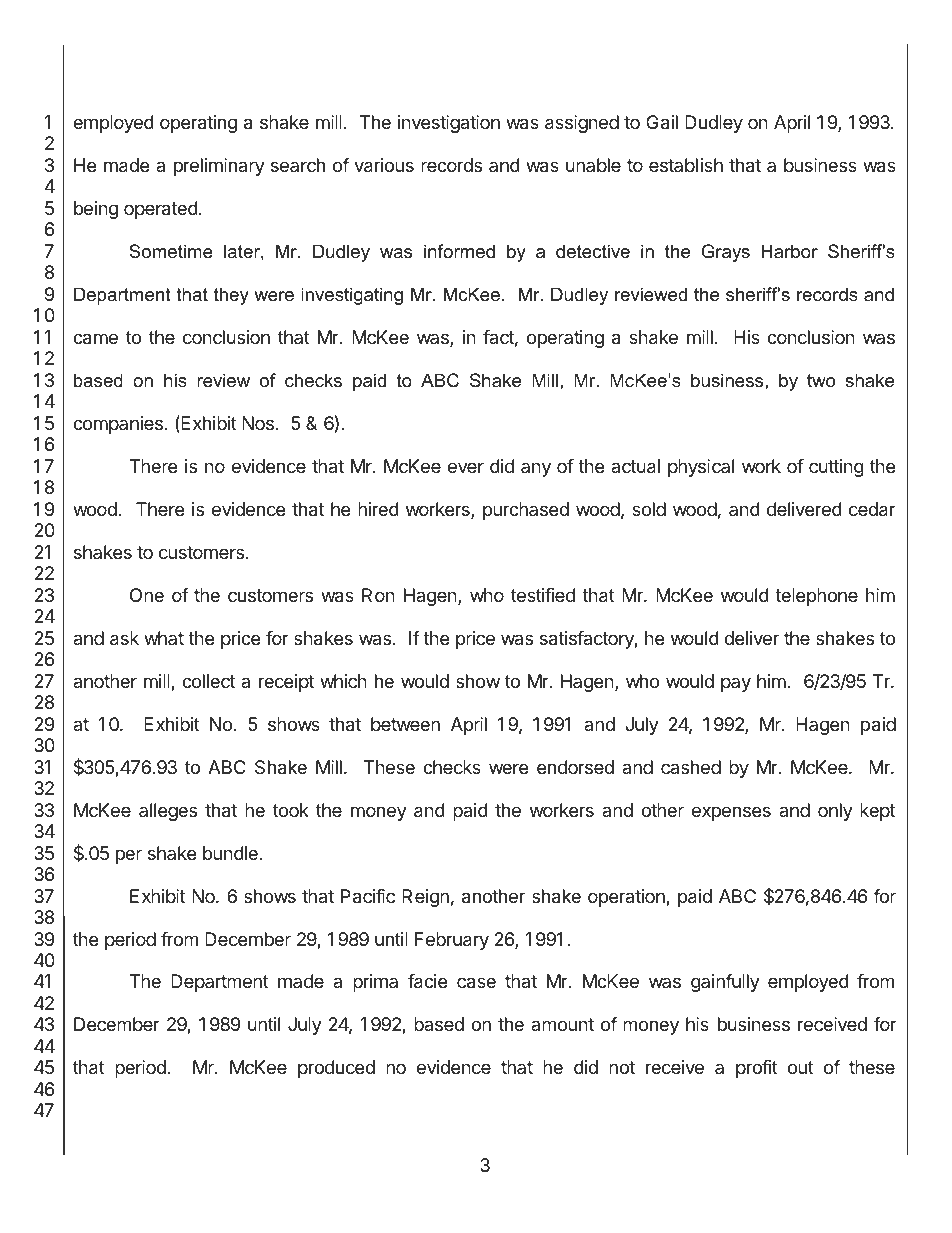  I want to click on testified, so click(543, 595).
